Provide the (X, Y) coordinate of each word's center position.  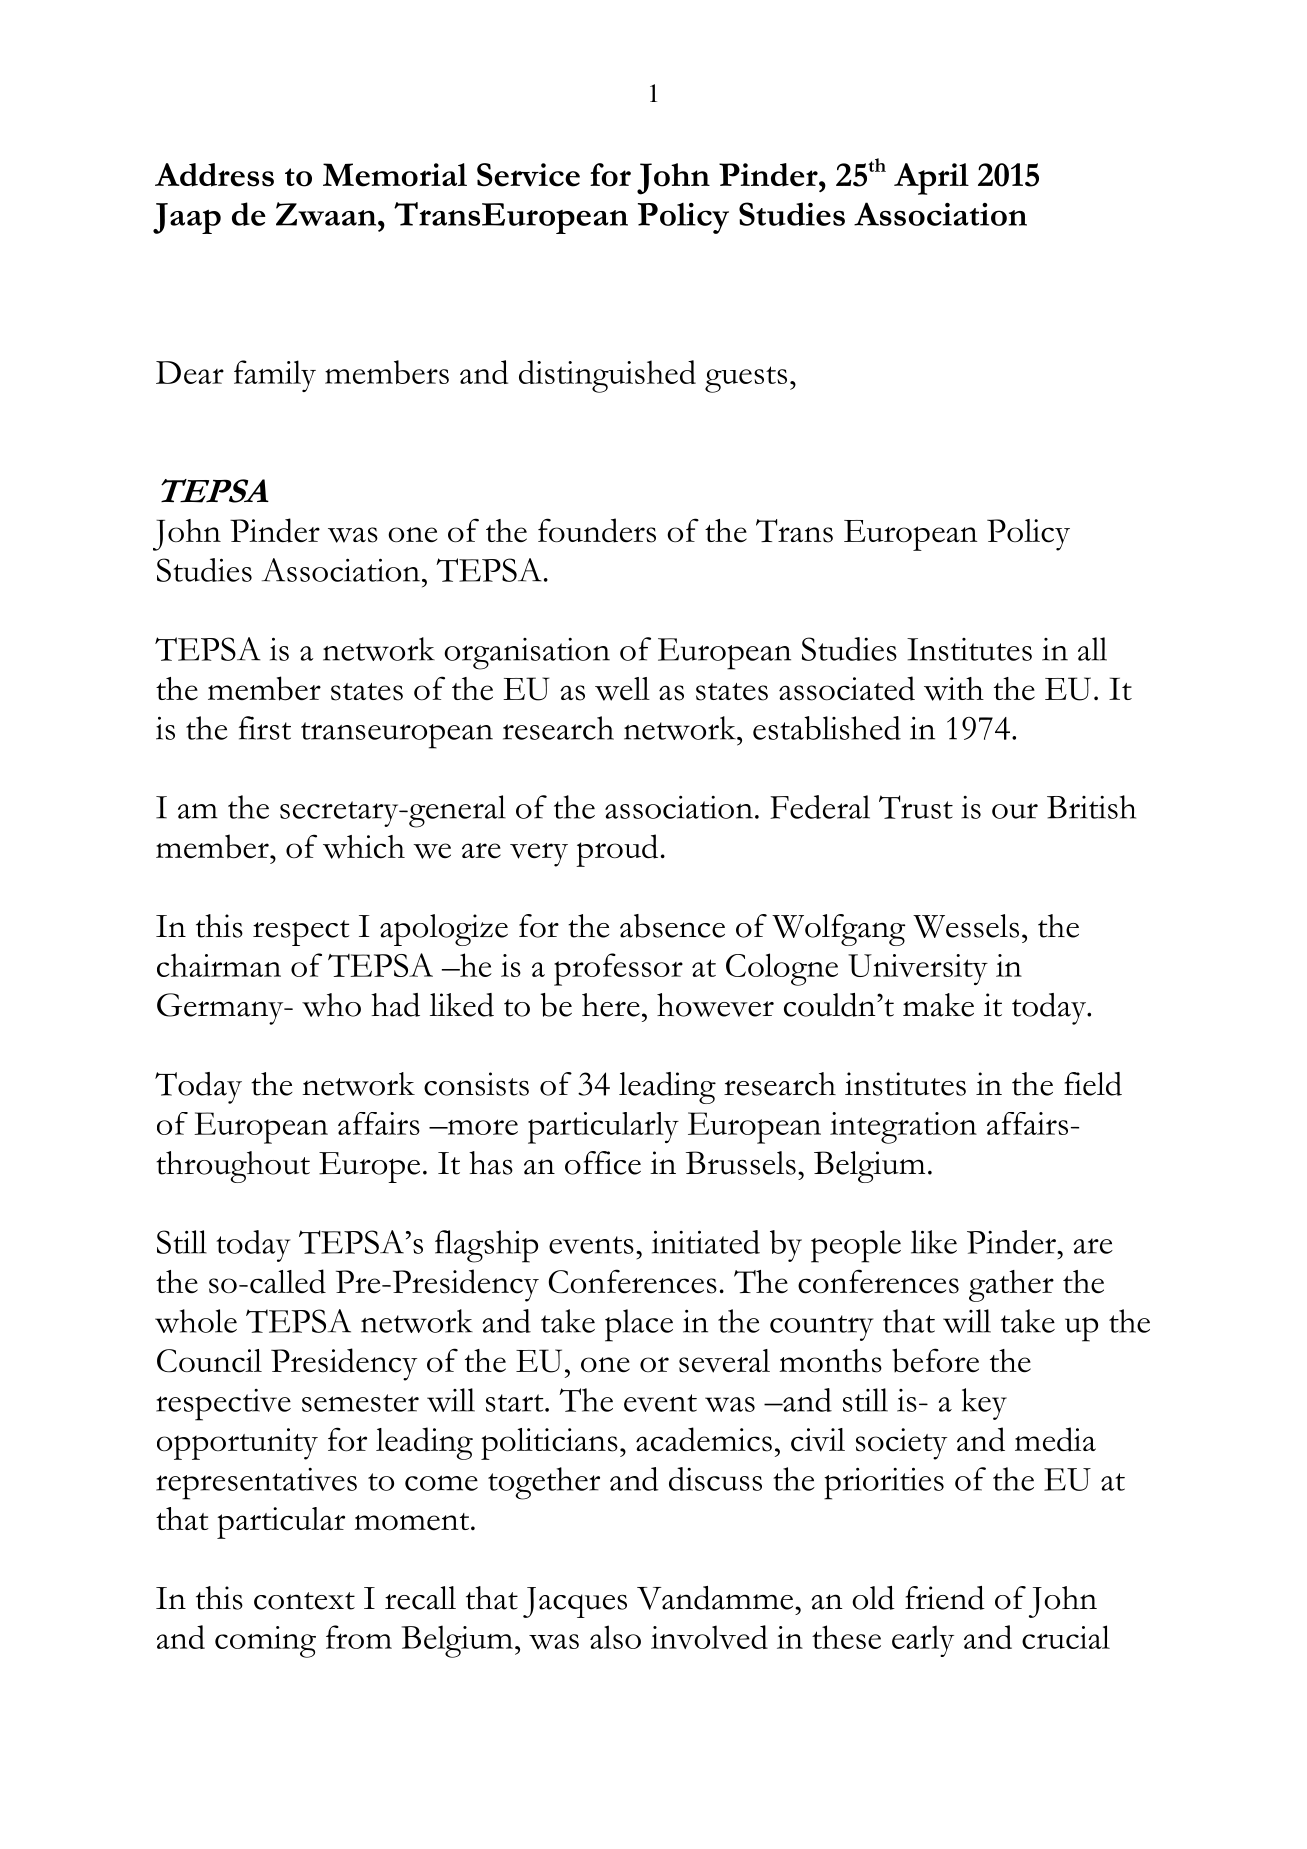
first (265, 728)
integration (903, 1128)
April (931, 179)
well (622, 689)
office (603, 1163)
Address (214, 175)
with (954, 689)
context (304, 1601)
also (615, 1637)
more (481, 1127)
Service (528, 175)
